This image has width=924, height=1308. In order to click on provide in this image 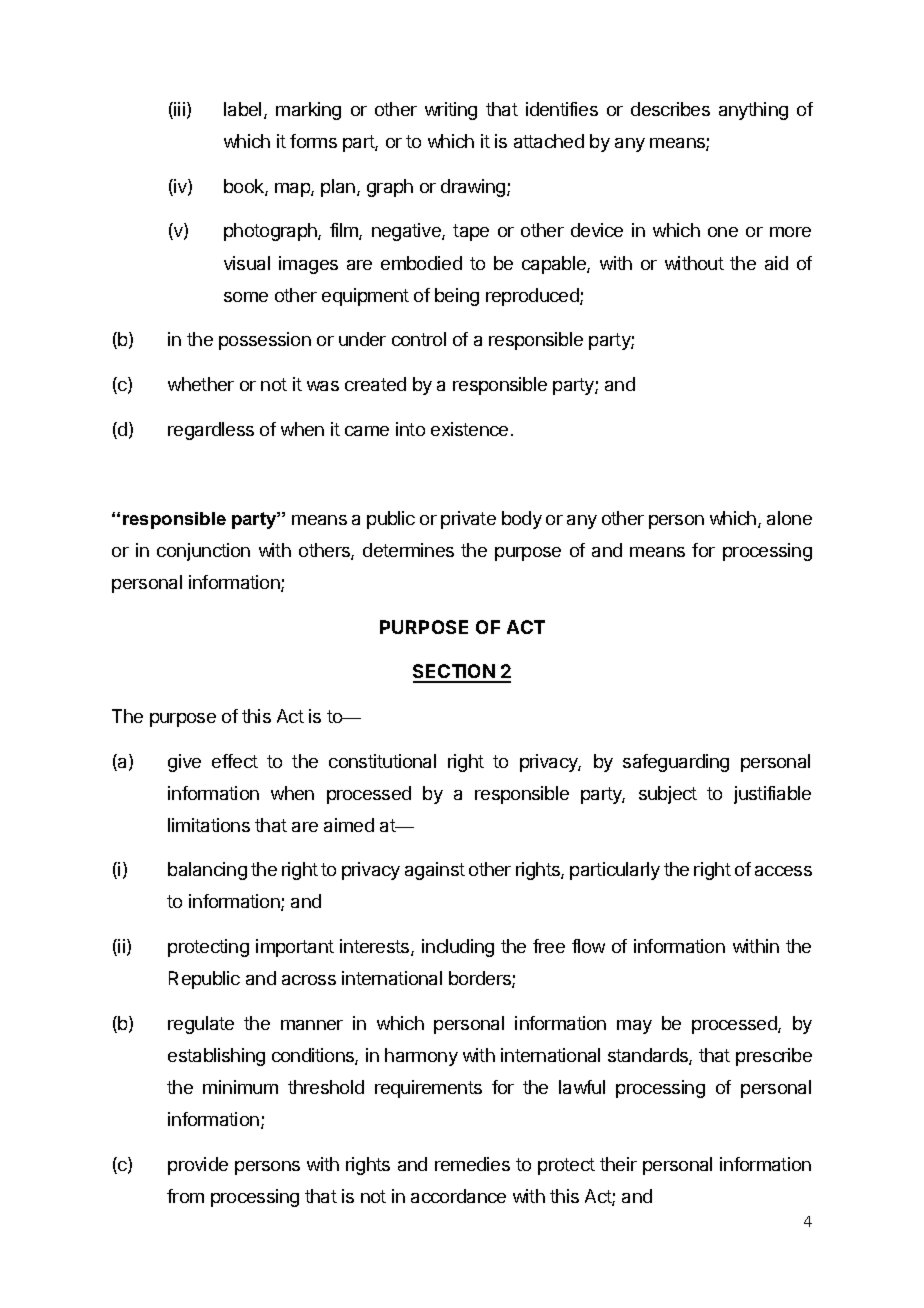, I will do `click(198, 1166)`.
